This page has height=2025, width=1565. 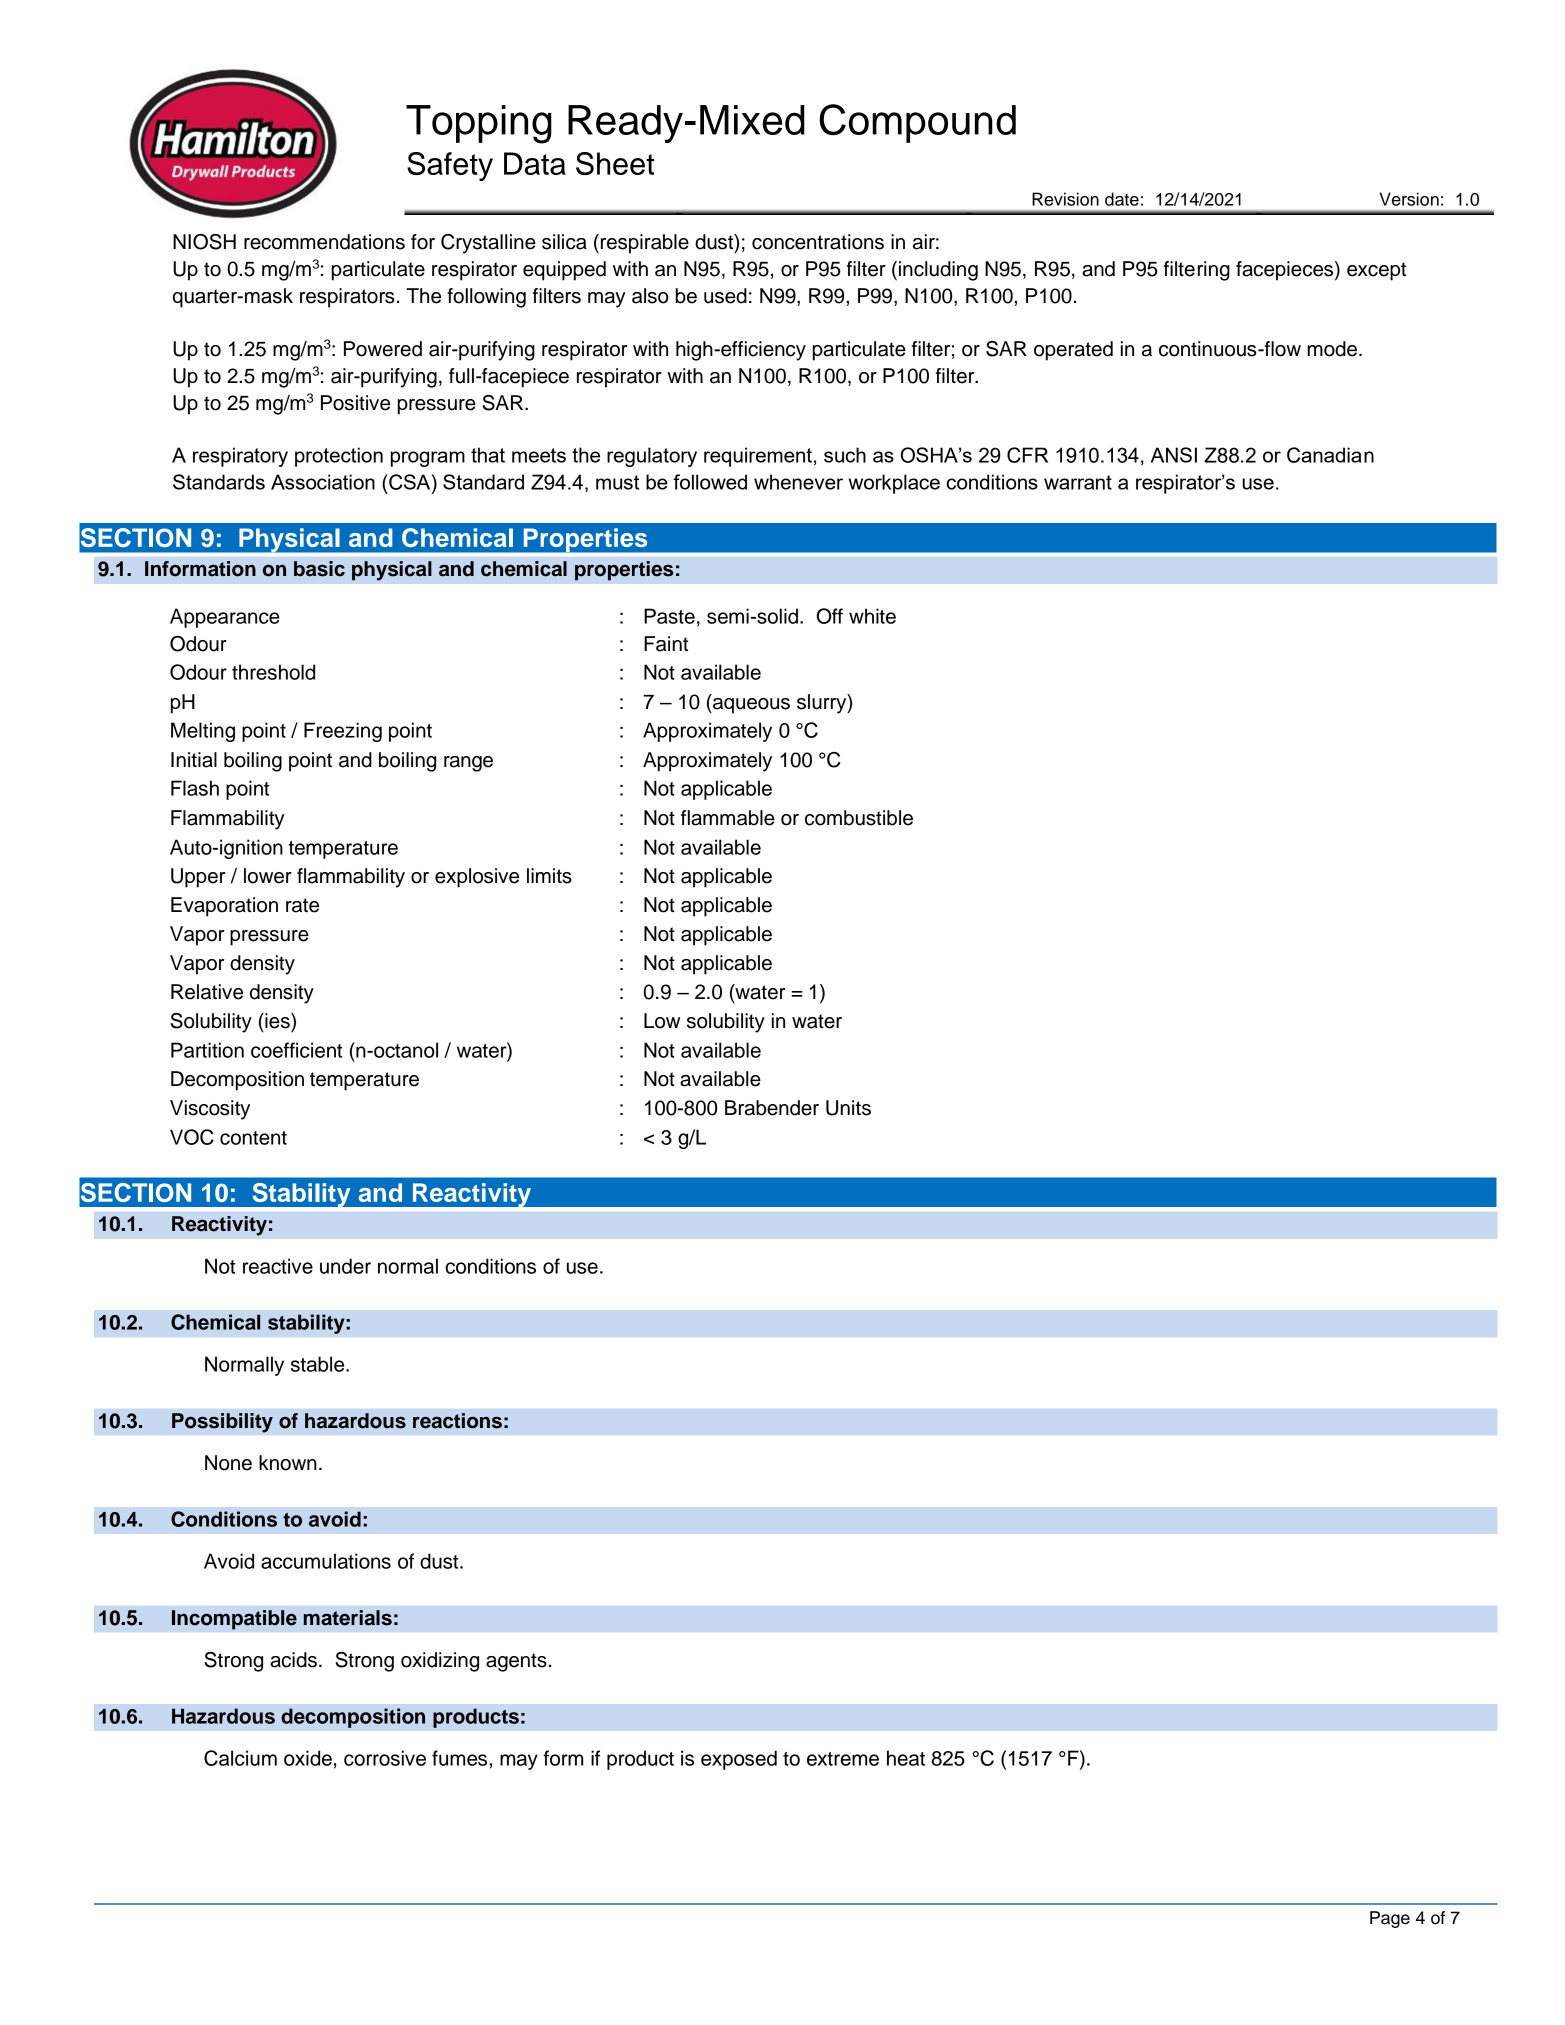 I want to click on heat, so click(x=906, y=1758).
